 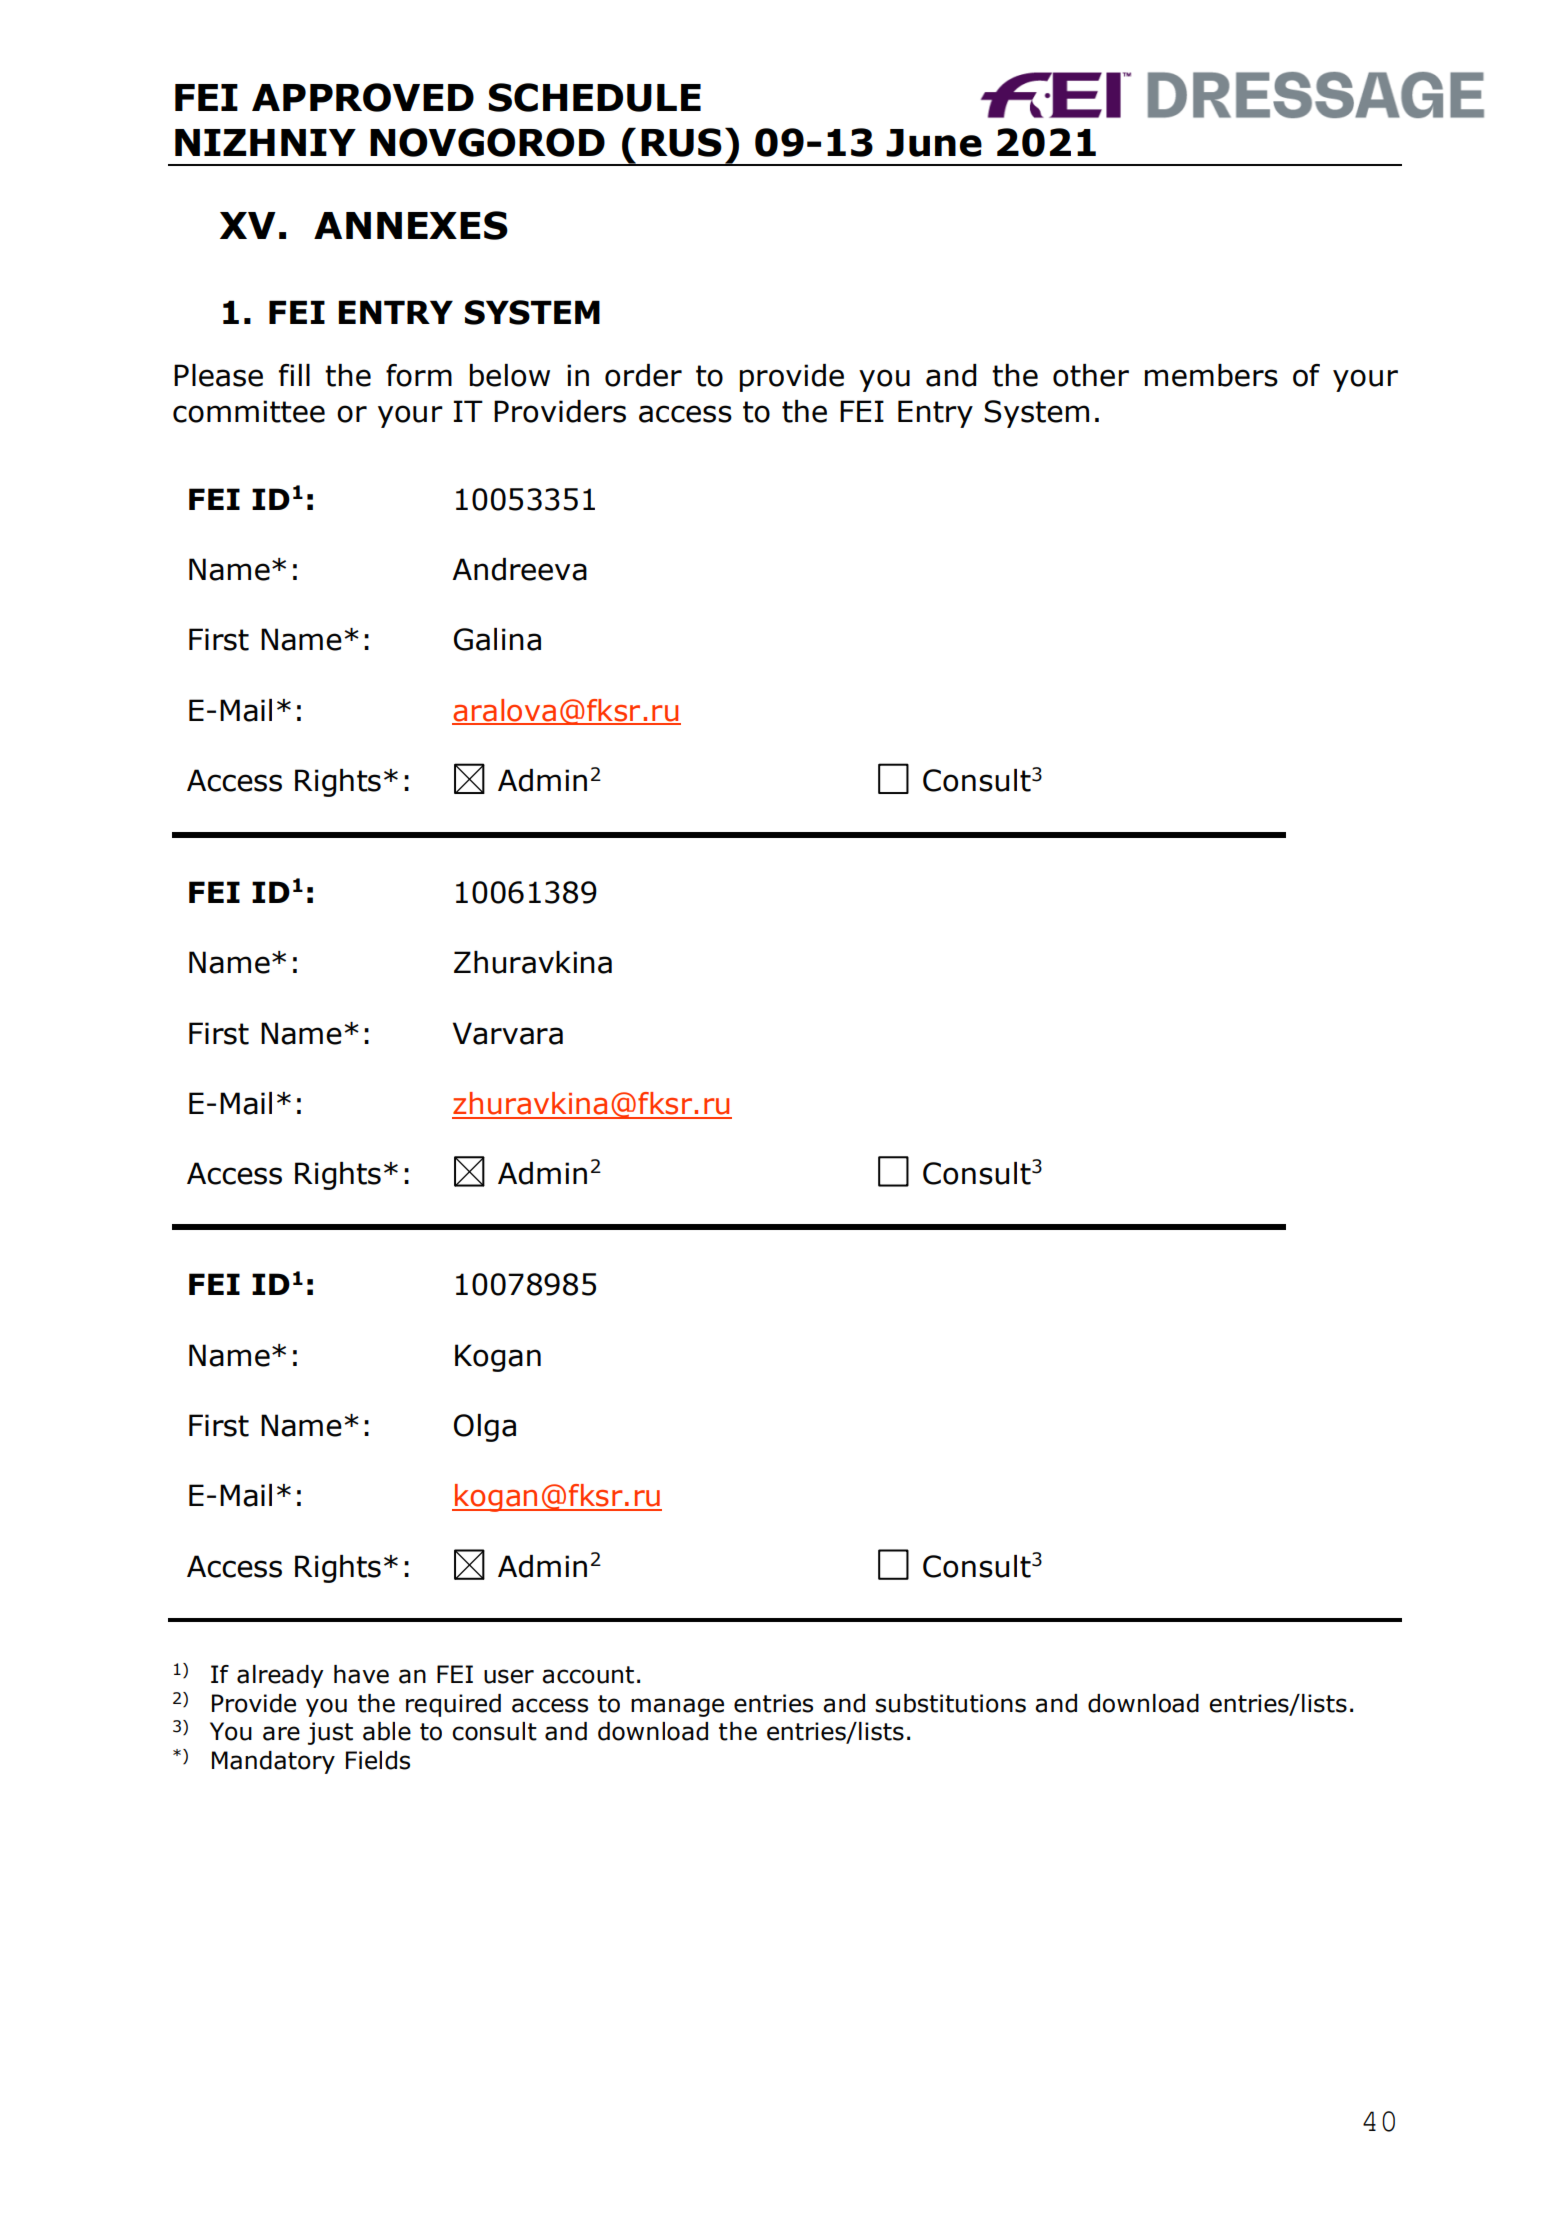 What do you see at coordinates (509, 1676) in the document?
I see `user` at bounding box center [509, 1676].
